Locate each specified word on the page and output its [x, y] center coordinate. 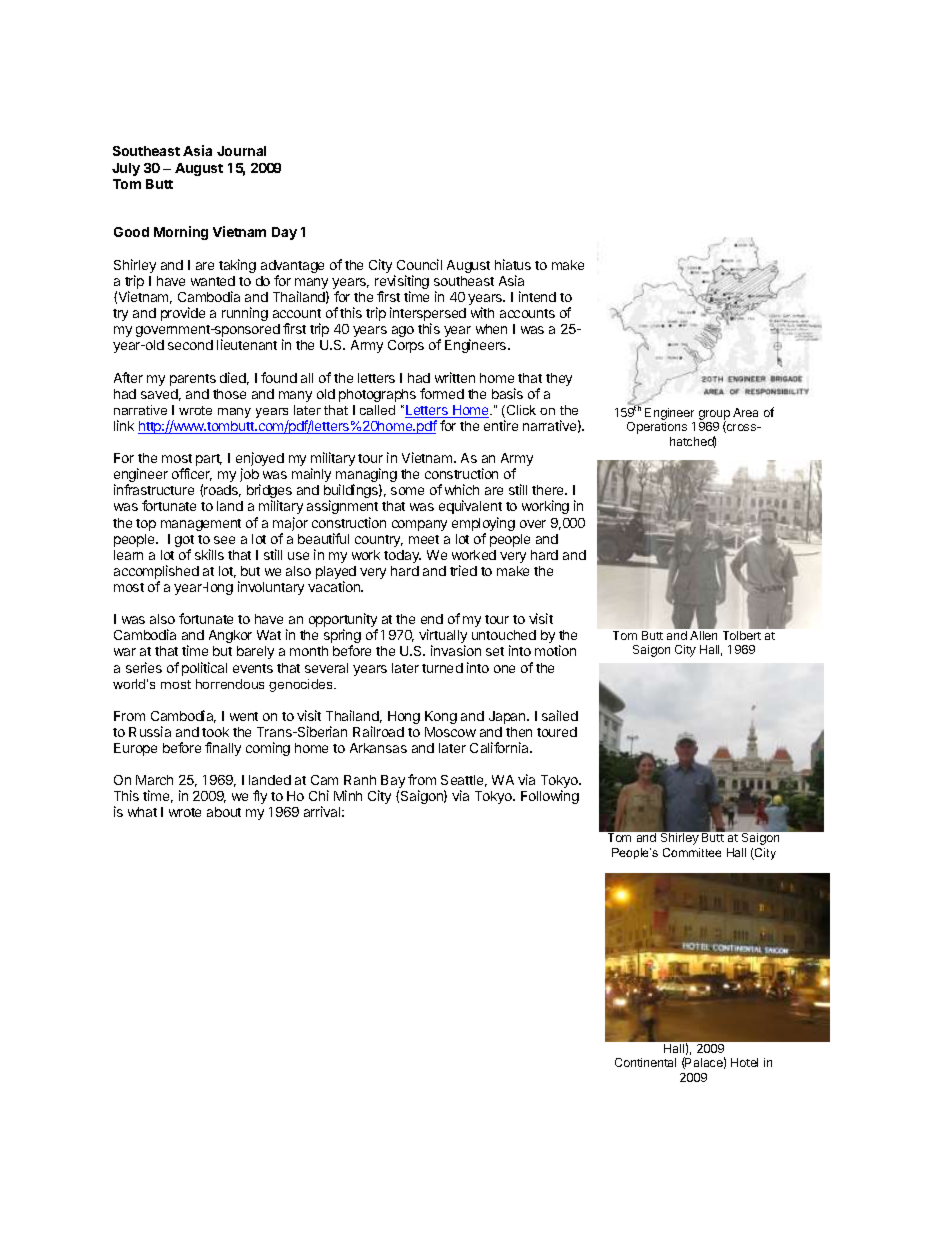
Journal [241, 151]
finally [223, 749]
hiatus [513, 264]
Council [419, 264]
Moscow [450, 732]
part [209, 460]
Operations [657, 428]
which [462, 489]
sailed [560, 715]
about [224, 812]
